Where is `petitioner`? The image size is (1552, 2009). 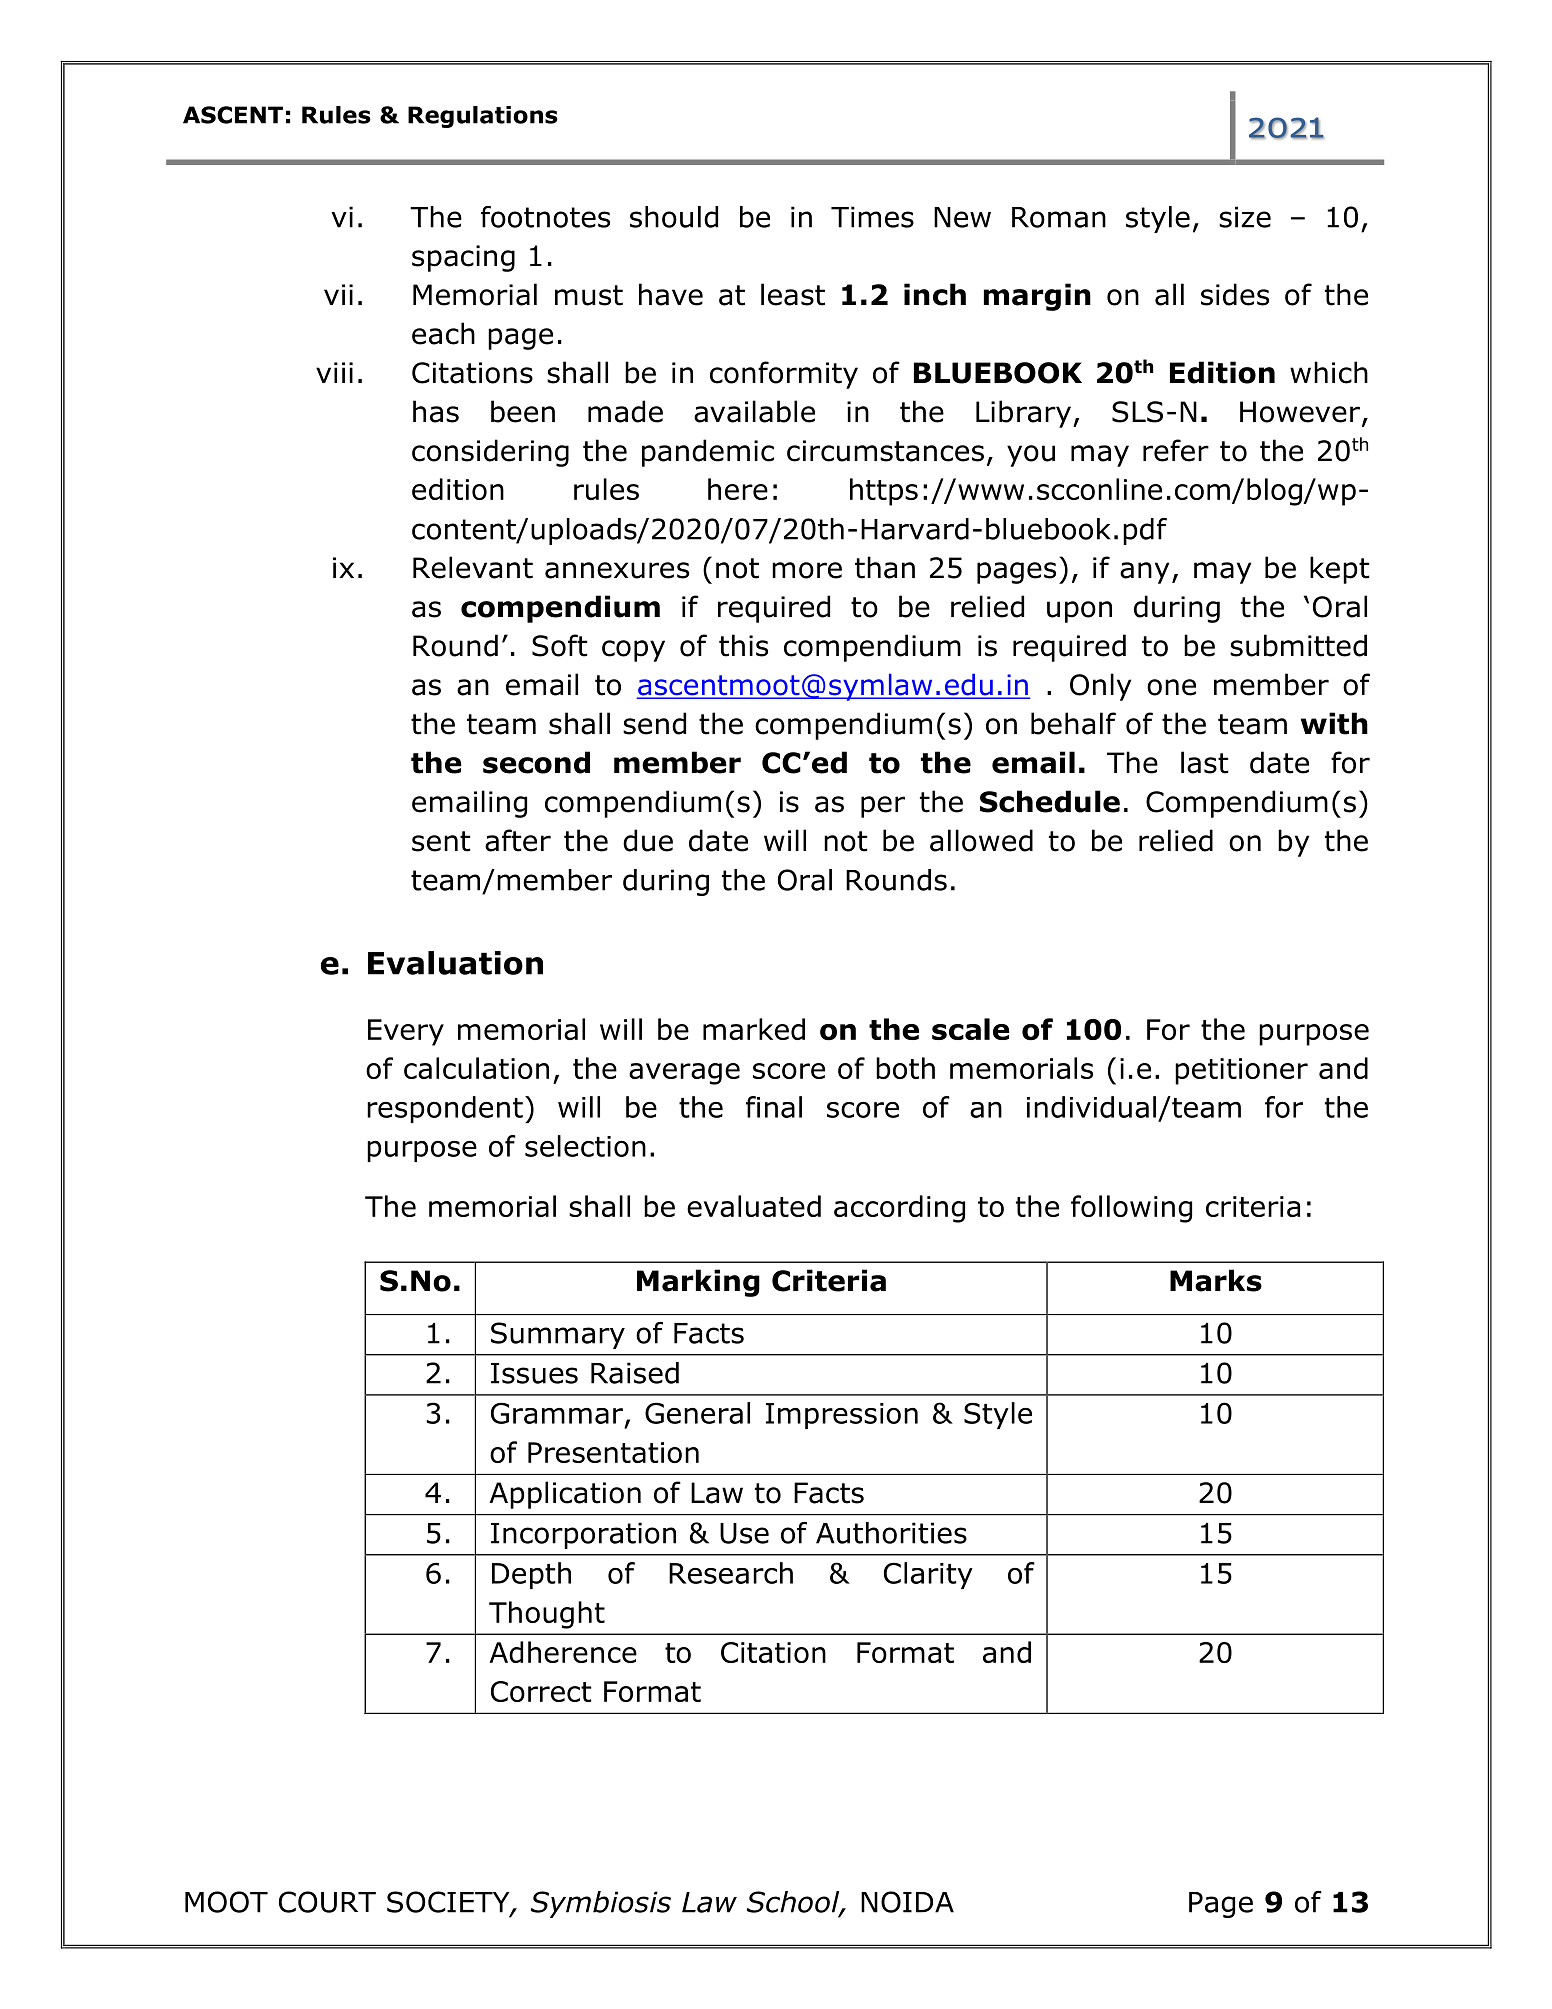 petitioner is located at coordinates (1241, 1071).
